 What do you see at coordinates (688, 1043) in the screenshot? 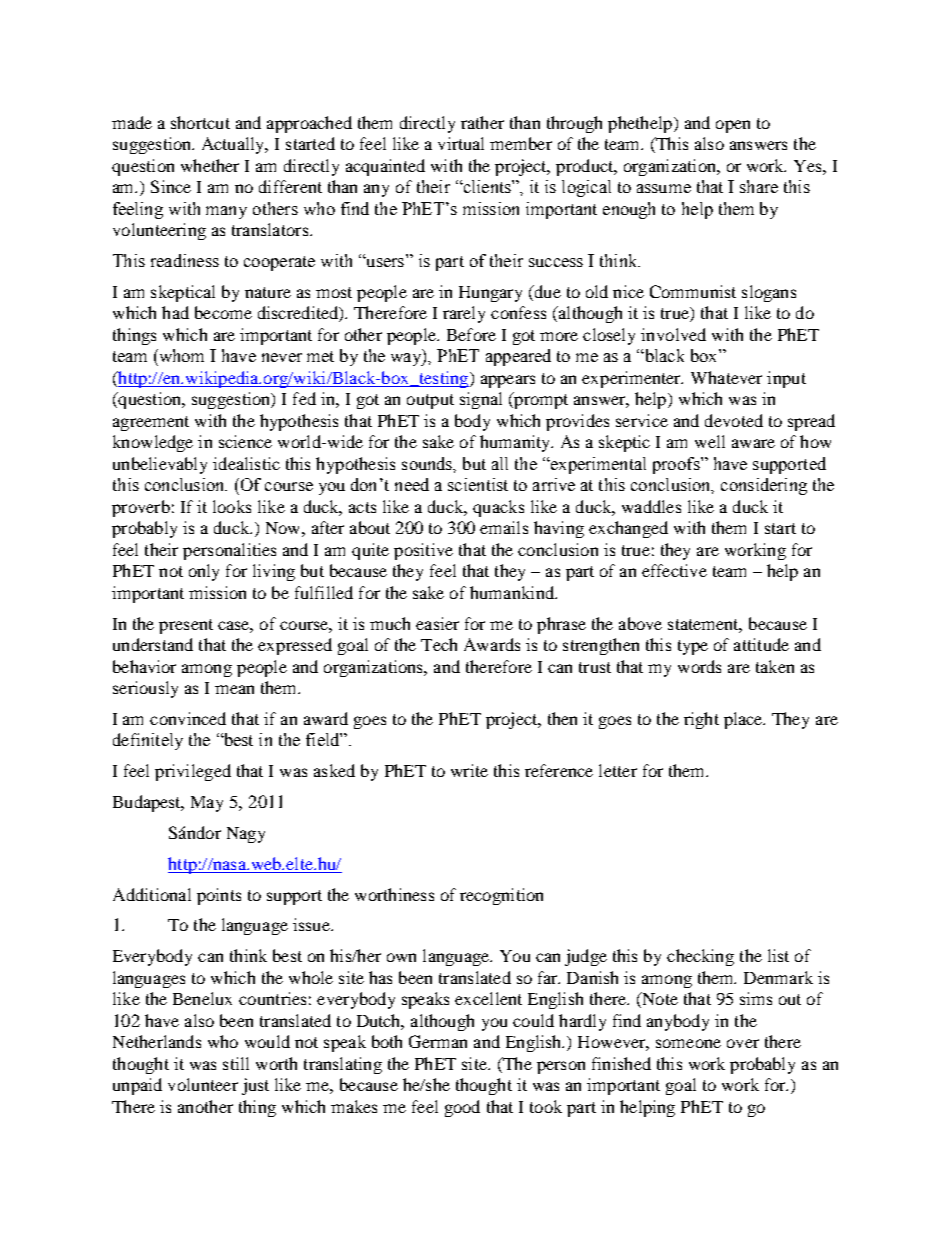
I see `someone` at bounding box center [688, 1043].
